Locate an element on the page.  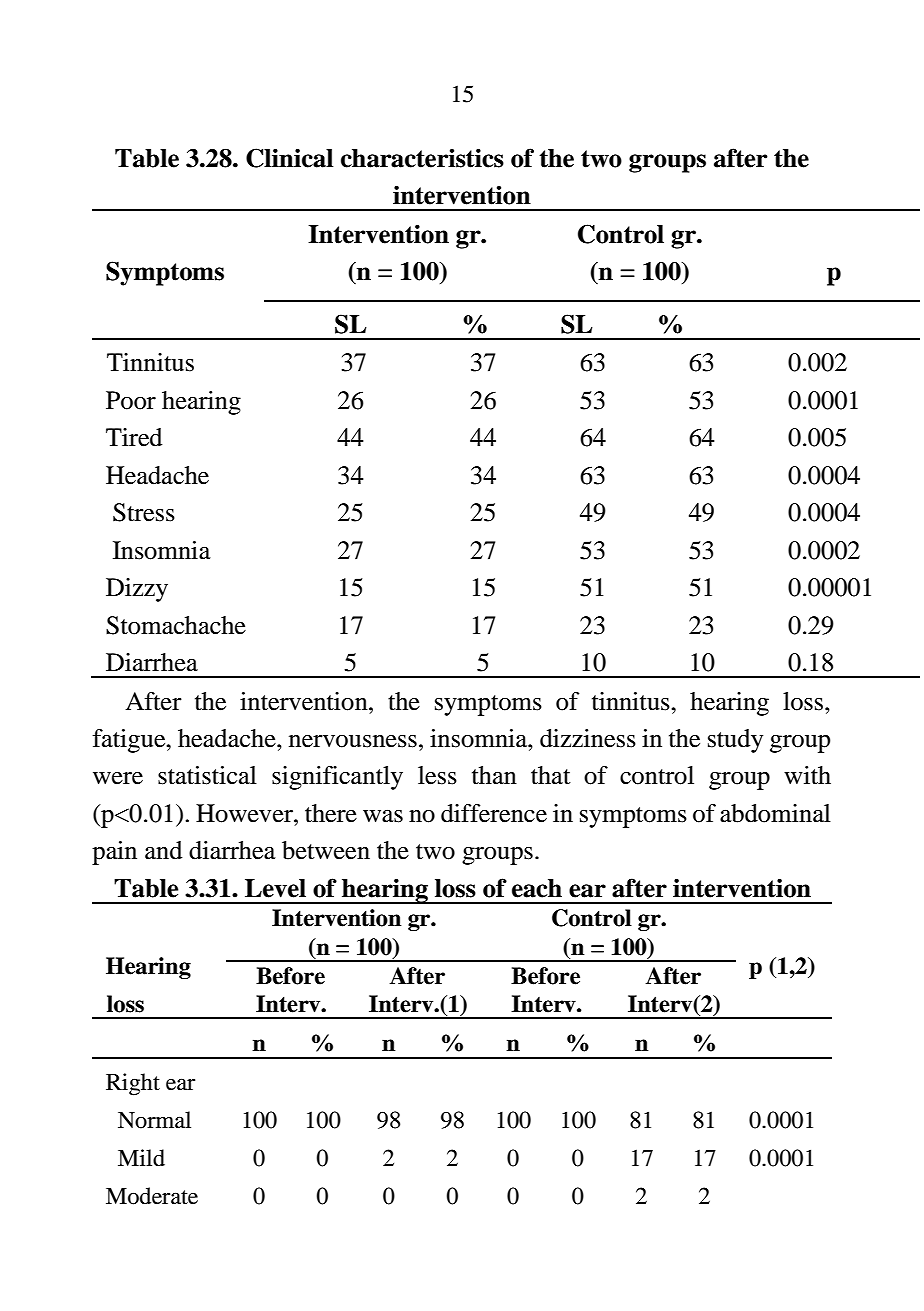
study is located at coordinates (735, 741).
